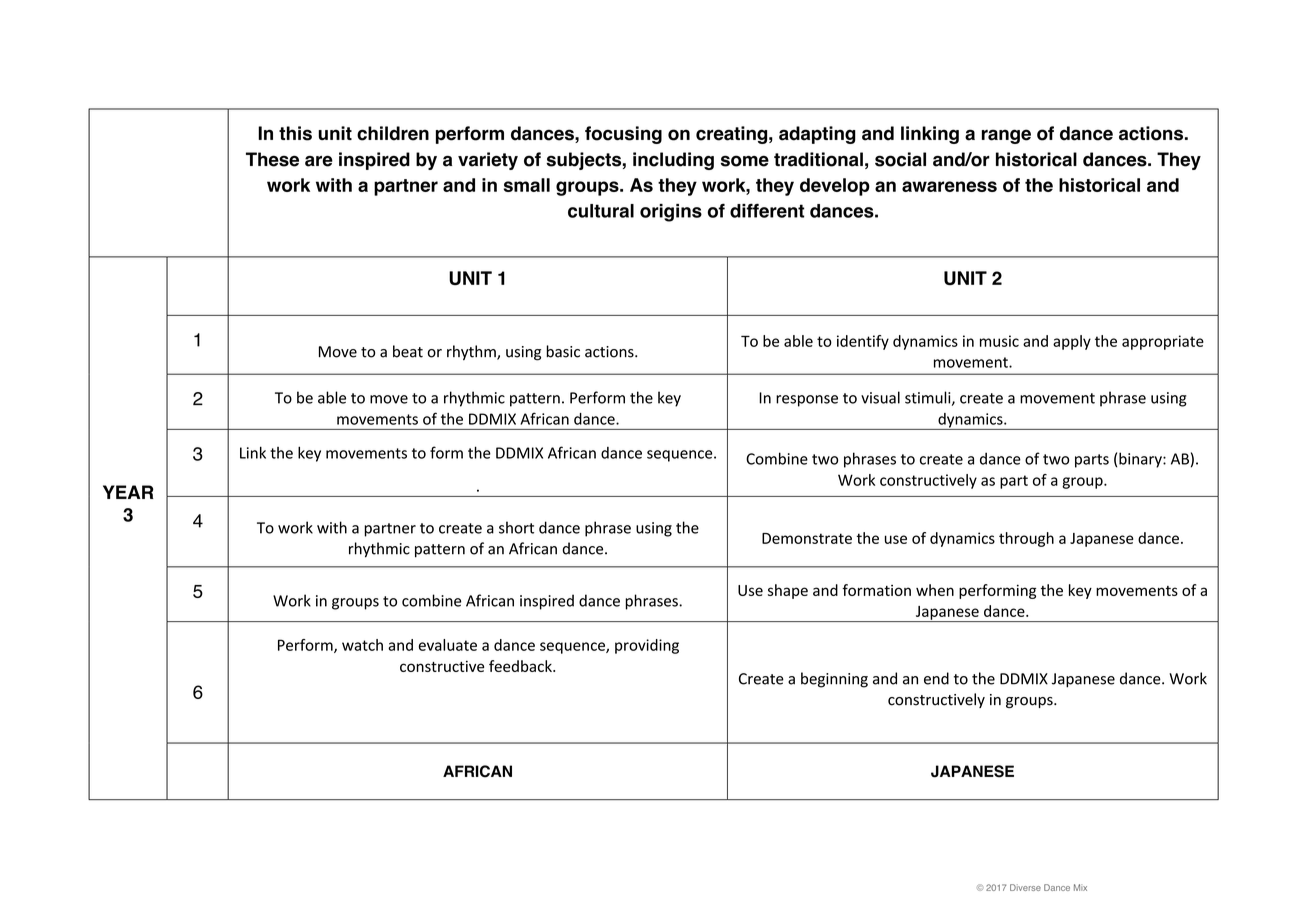 The height and width of the document is (924, 1308). I want to click on music, so click(999, 341).
